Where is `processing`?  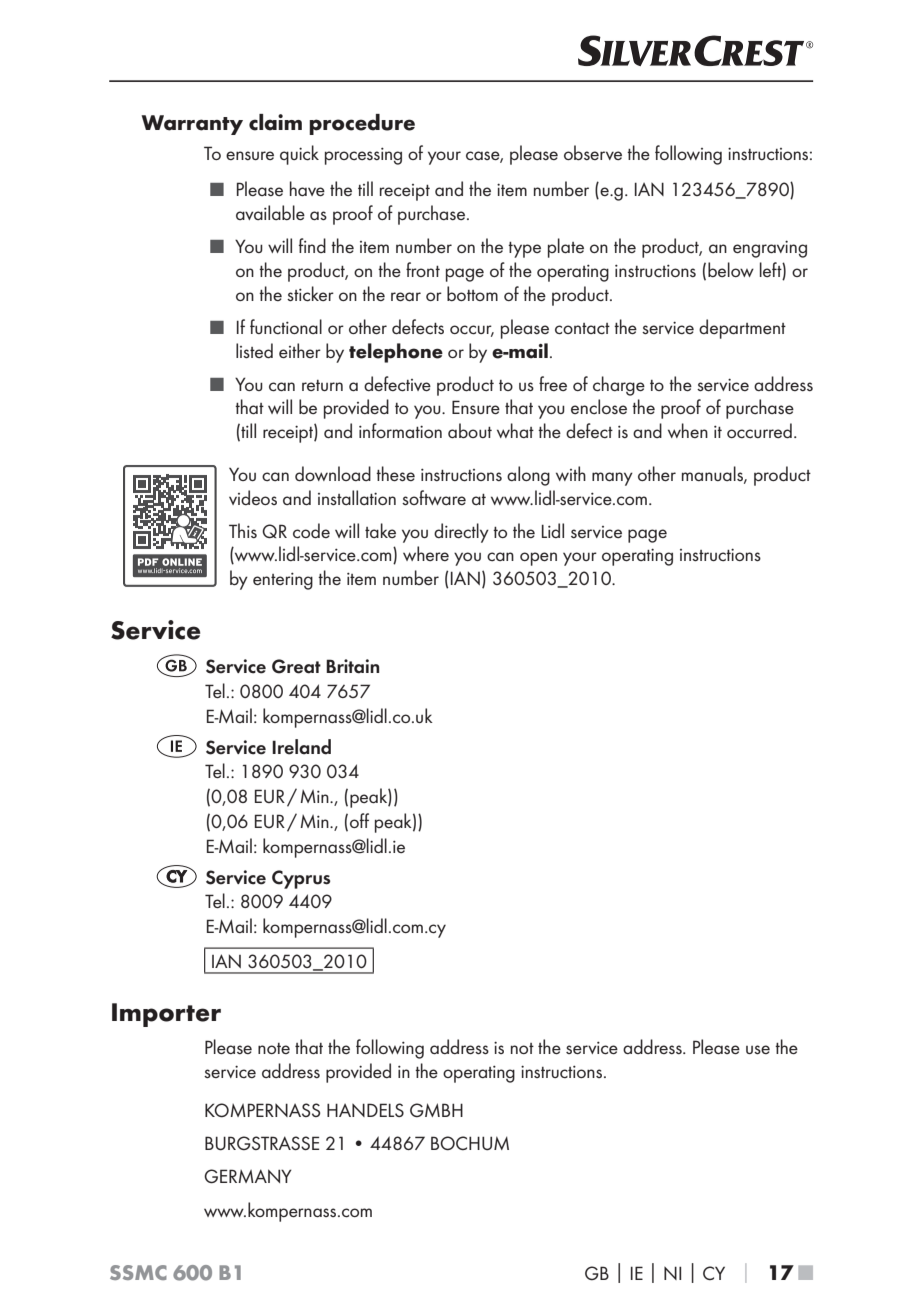
processing is located at coordinates (363, 156).
